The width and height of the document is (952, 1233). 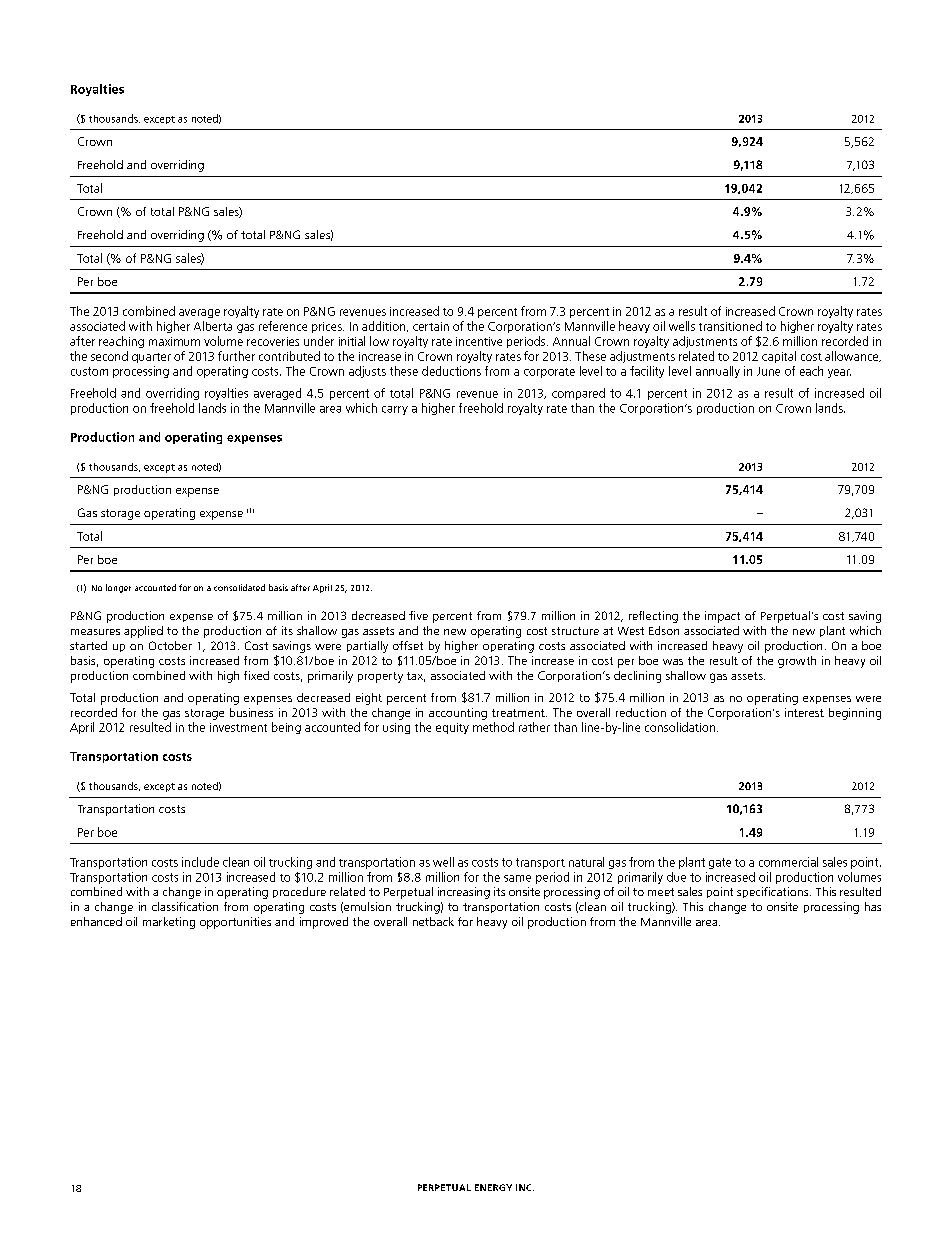 I want to click on commercial, so click(x=788, y=862).
